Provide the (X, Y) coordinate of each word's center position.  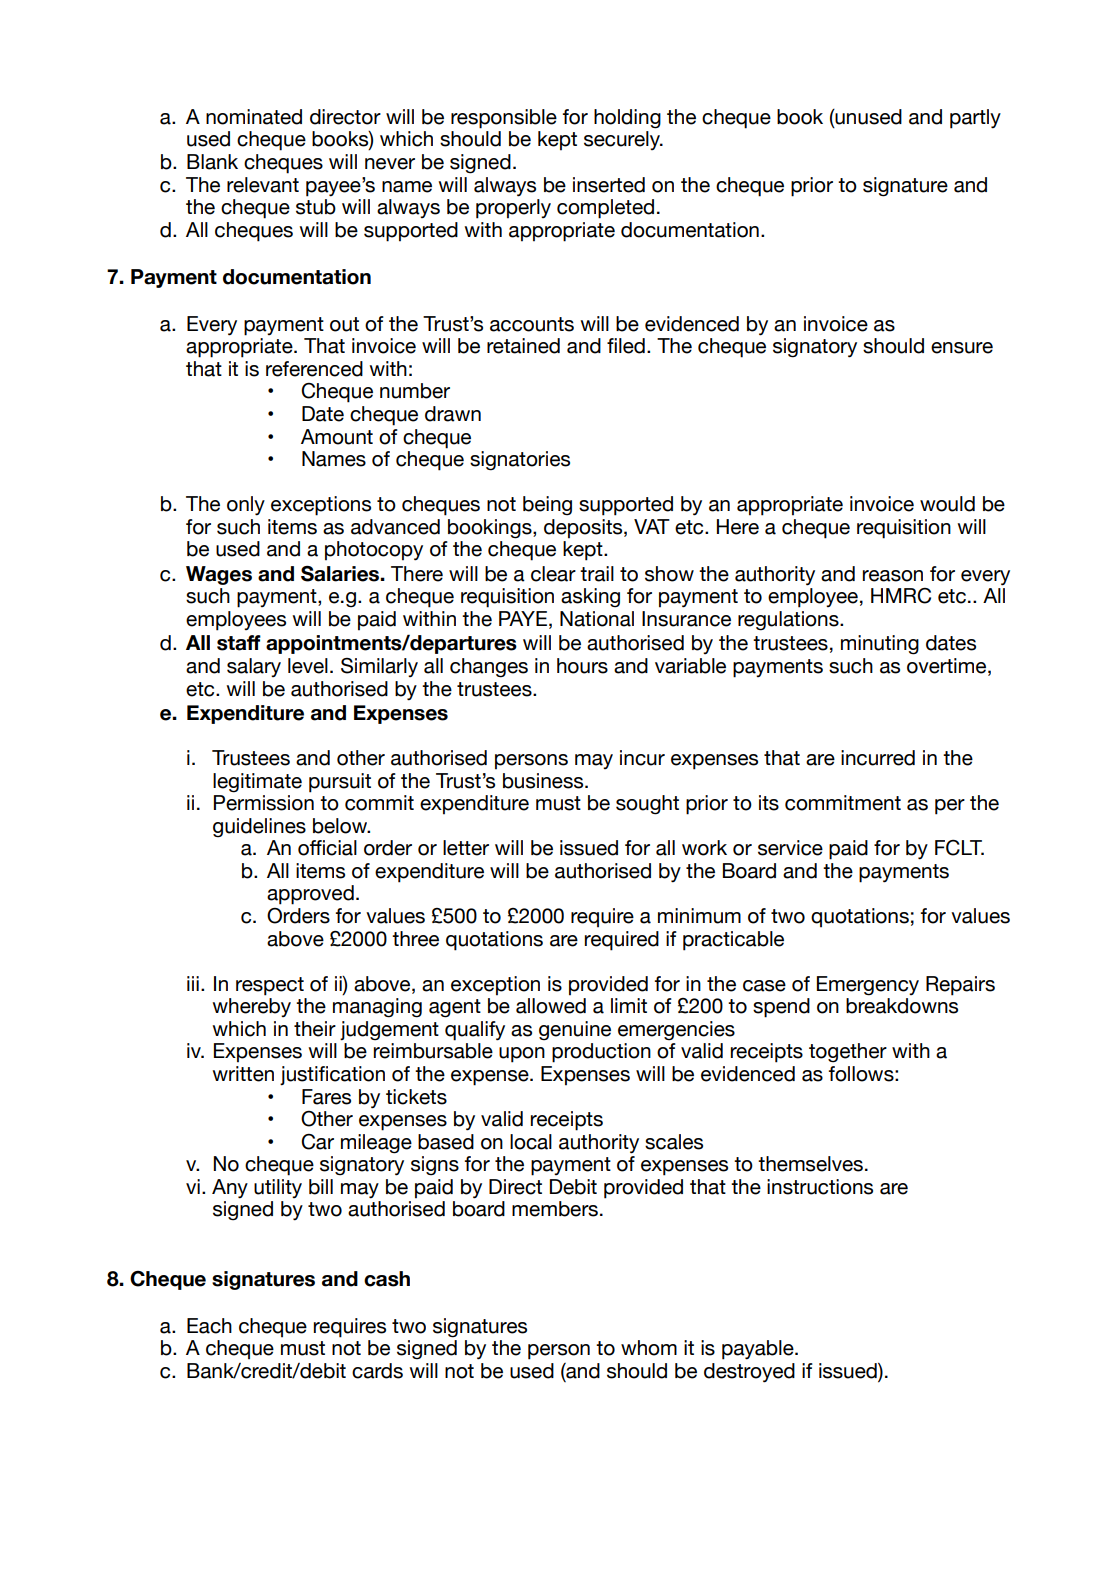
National (597, 619)
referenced (314, 369)
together (848, 1053)
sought (647, 805)
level (308, 666)
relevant (263, 185)
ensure (962, 348)
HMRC (901, 596)
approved (310, 895)
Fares (326, 1097)
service (790, 848)
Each (209, 1326)
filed (626, 346)
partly (975, 119)
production (601, 1053)
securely (623, 140)
